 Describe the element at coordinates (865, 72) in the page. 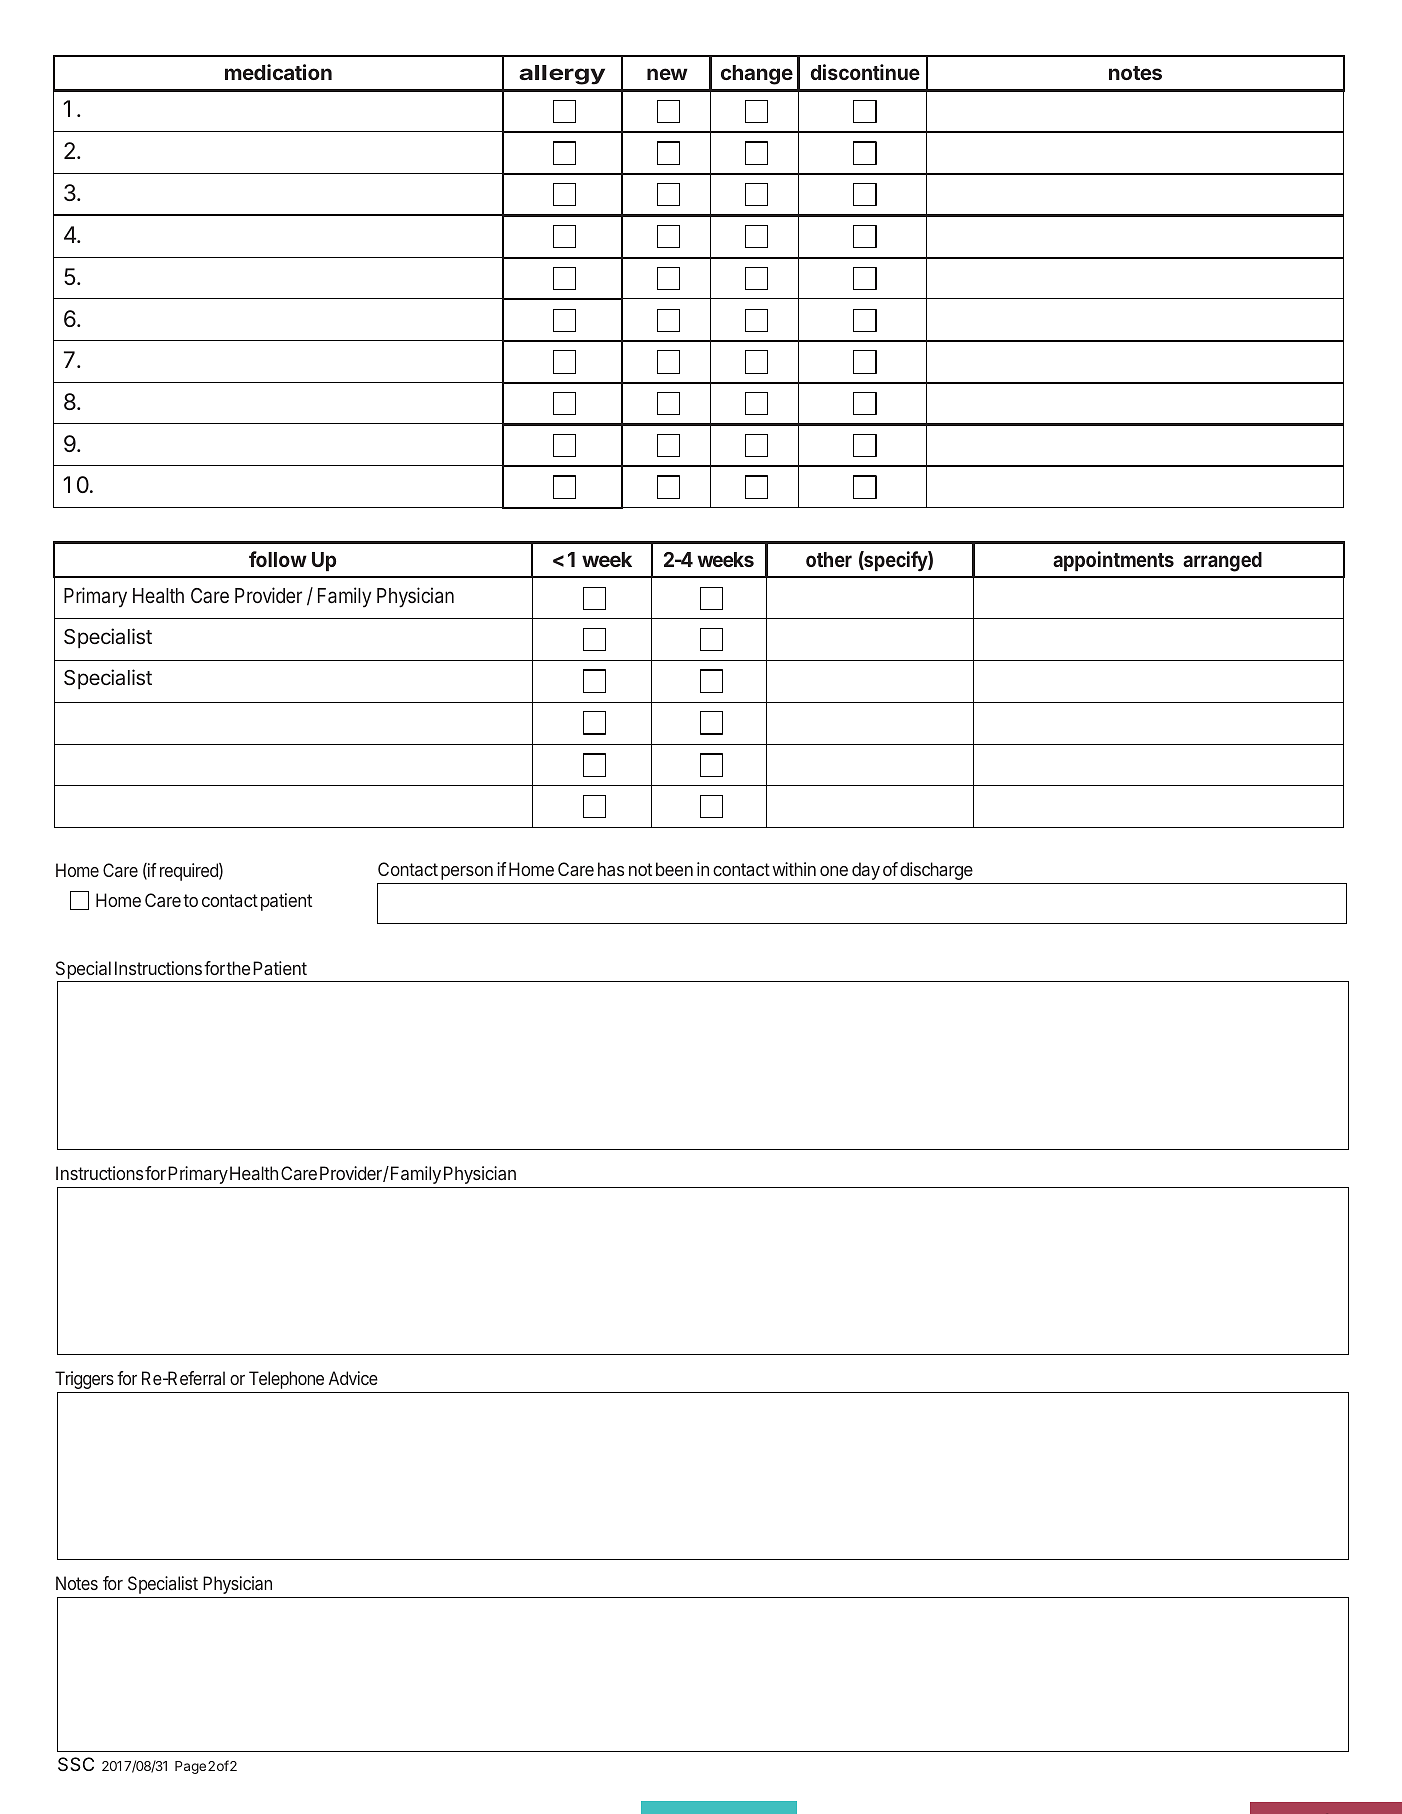

I see `discontinue` at that location.
